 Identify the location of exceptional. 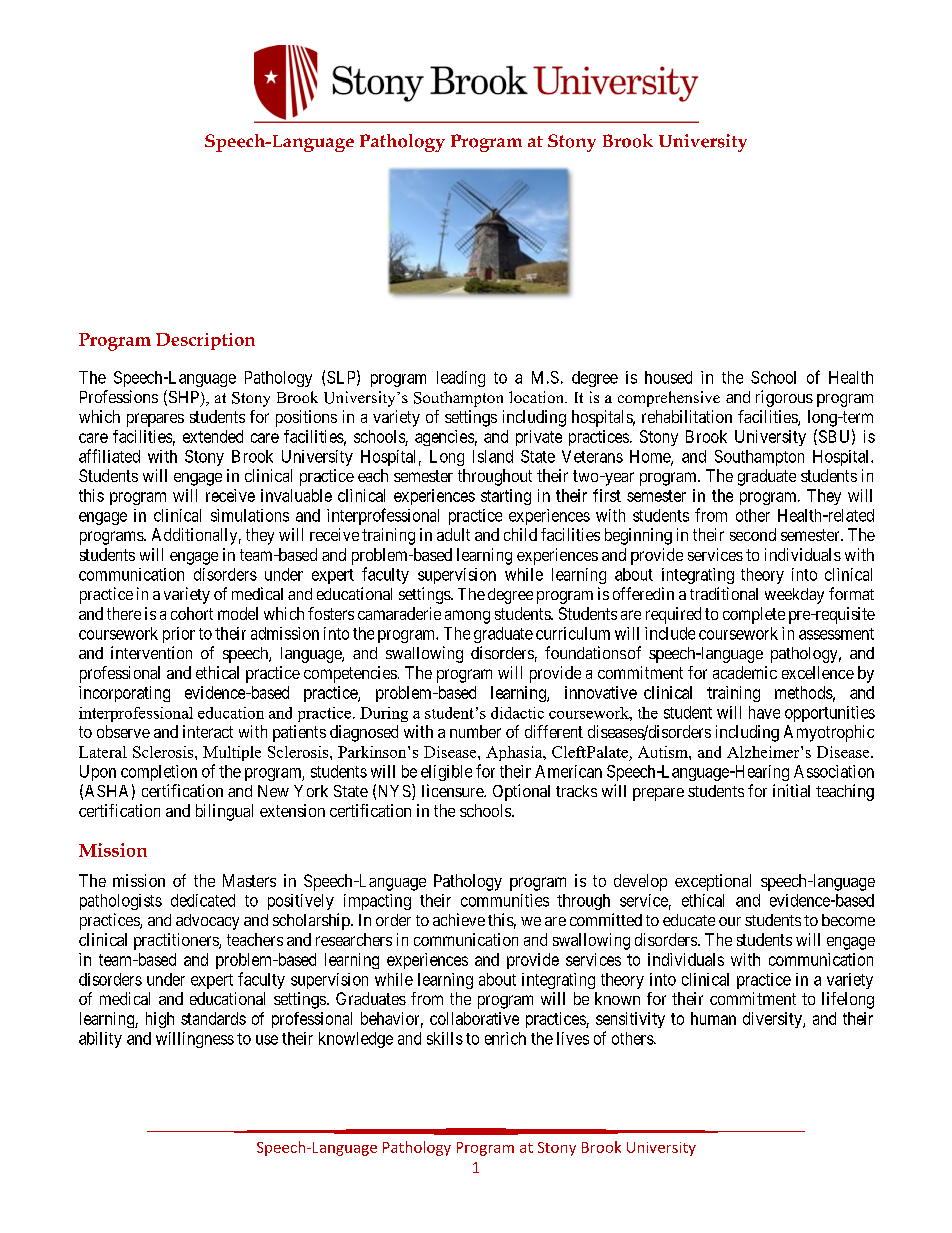
(713, 882).
